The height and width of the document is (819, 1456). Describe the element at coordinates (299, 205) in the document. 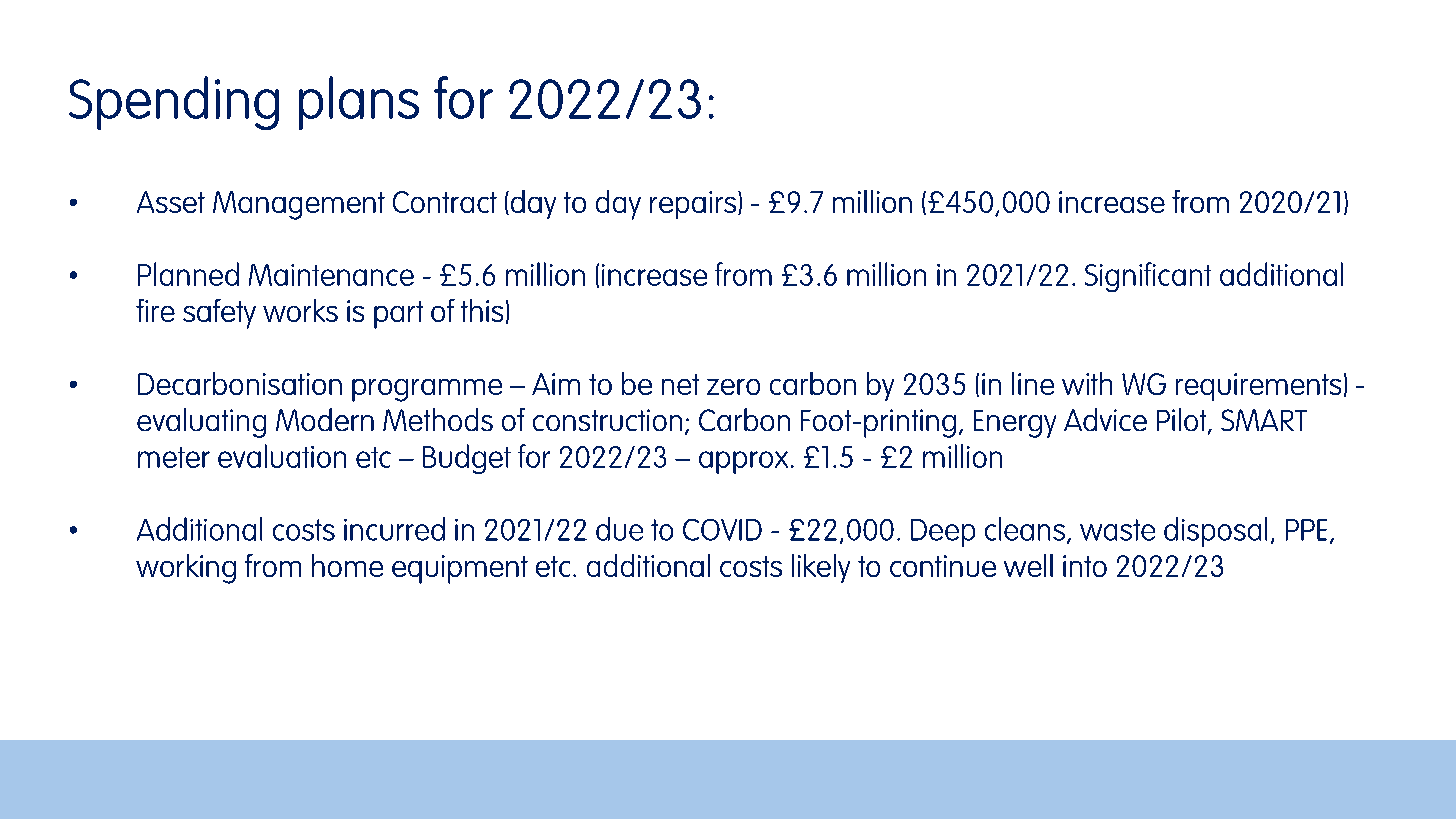

I see `Management` at that location.
